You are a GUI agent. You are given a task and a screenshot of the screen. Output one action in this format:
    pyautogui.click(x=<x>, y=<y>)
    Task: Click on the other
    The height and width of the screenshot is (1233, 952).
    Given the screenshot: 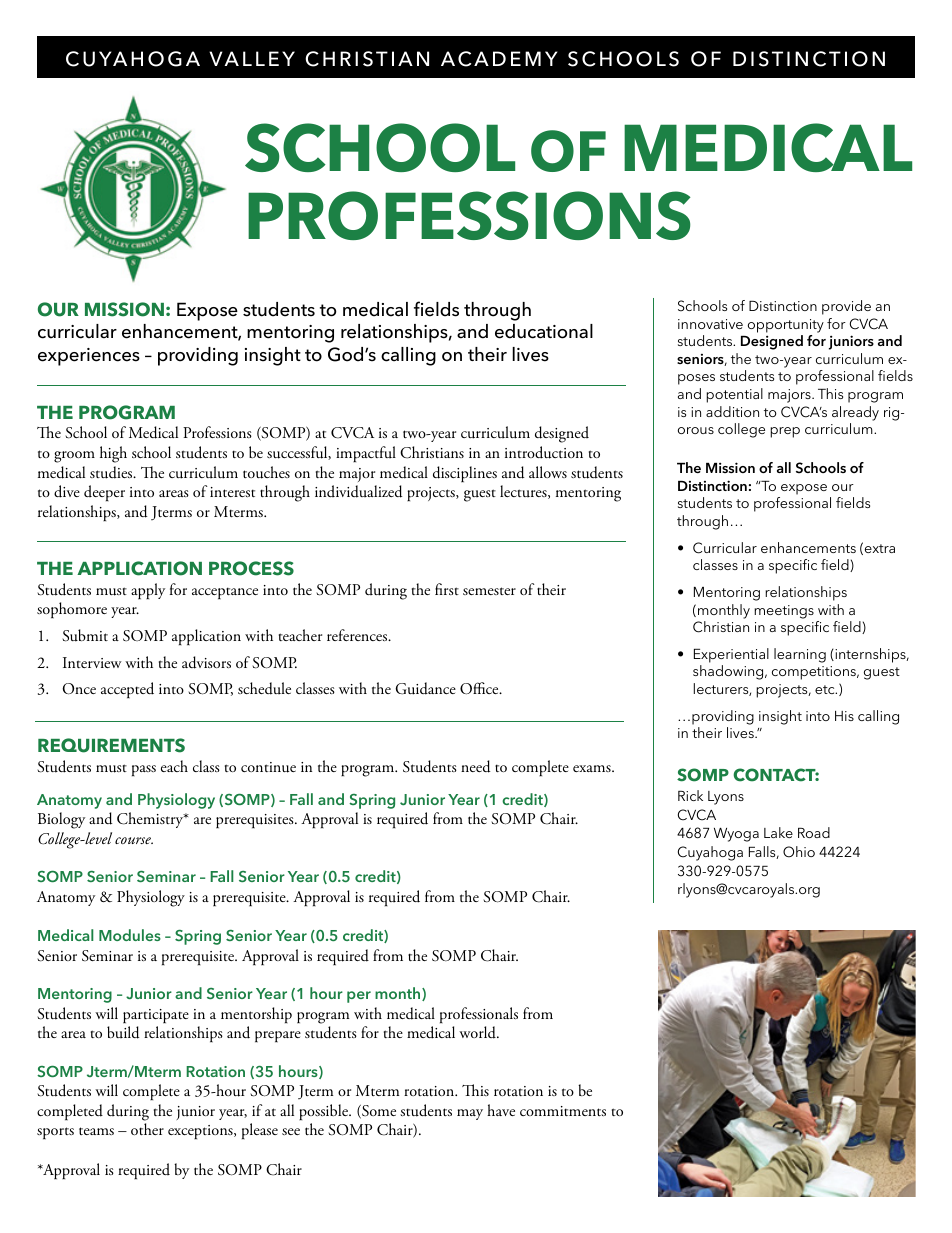 What is the action you would take?
    pyautogui.click(x=147, y=1129)
